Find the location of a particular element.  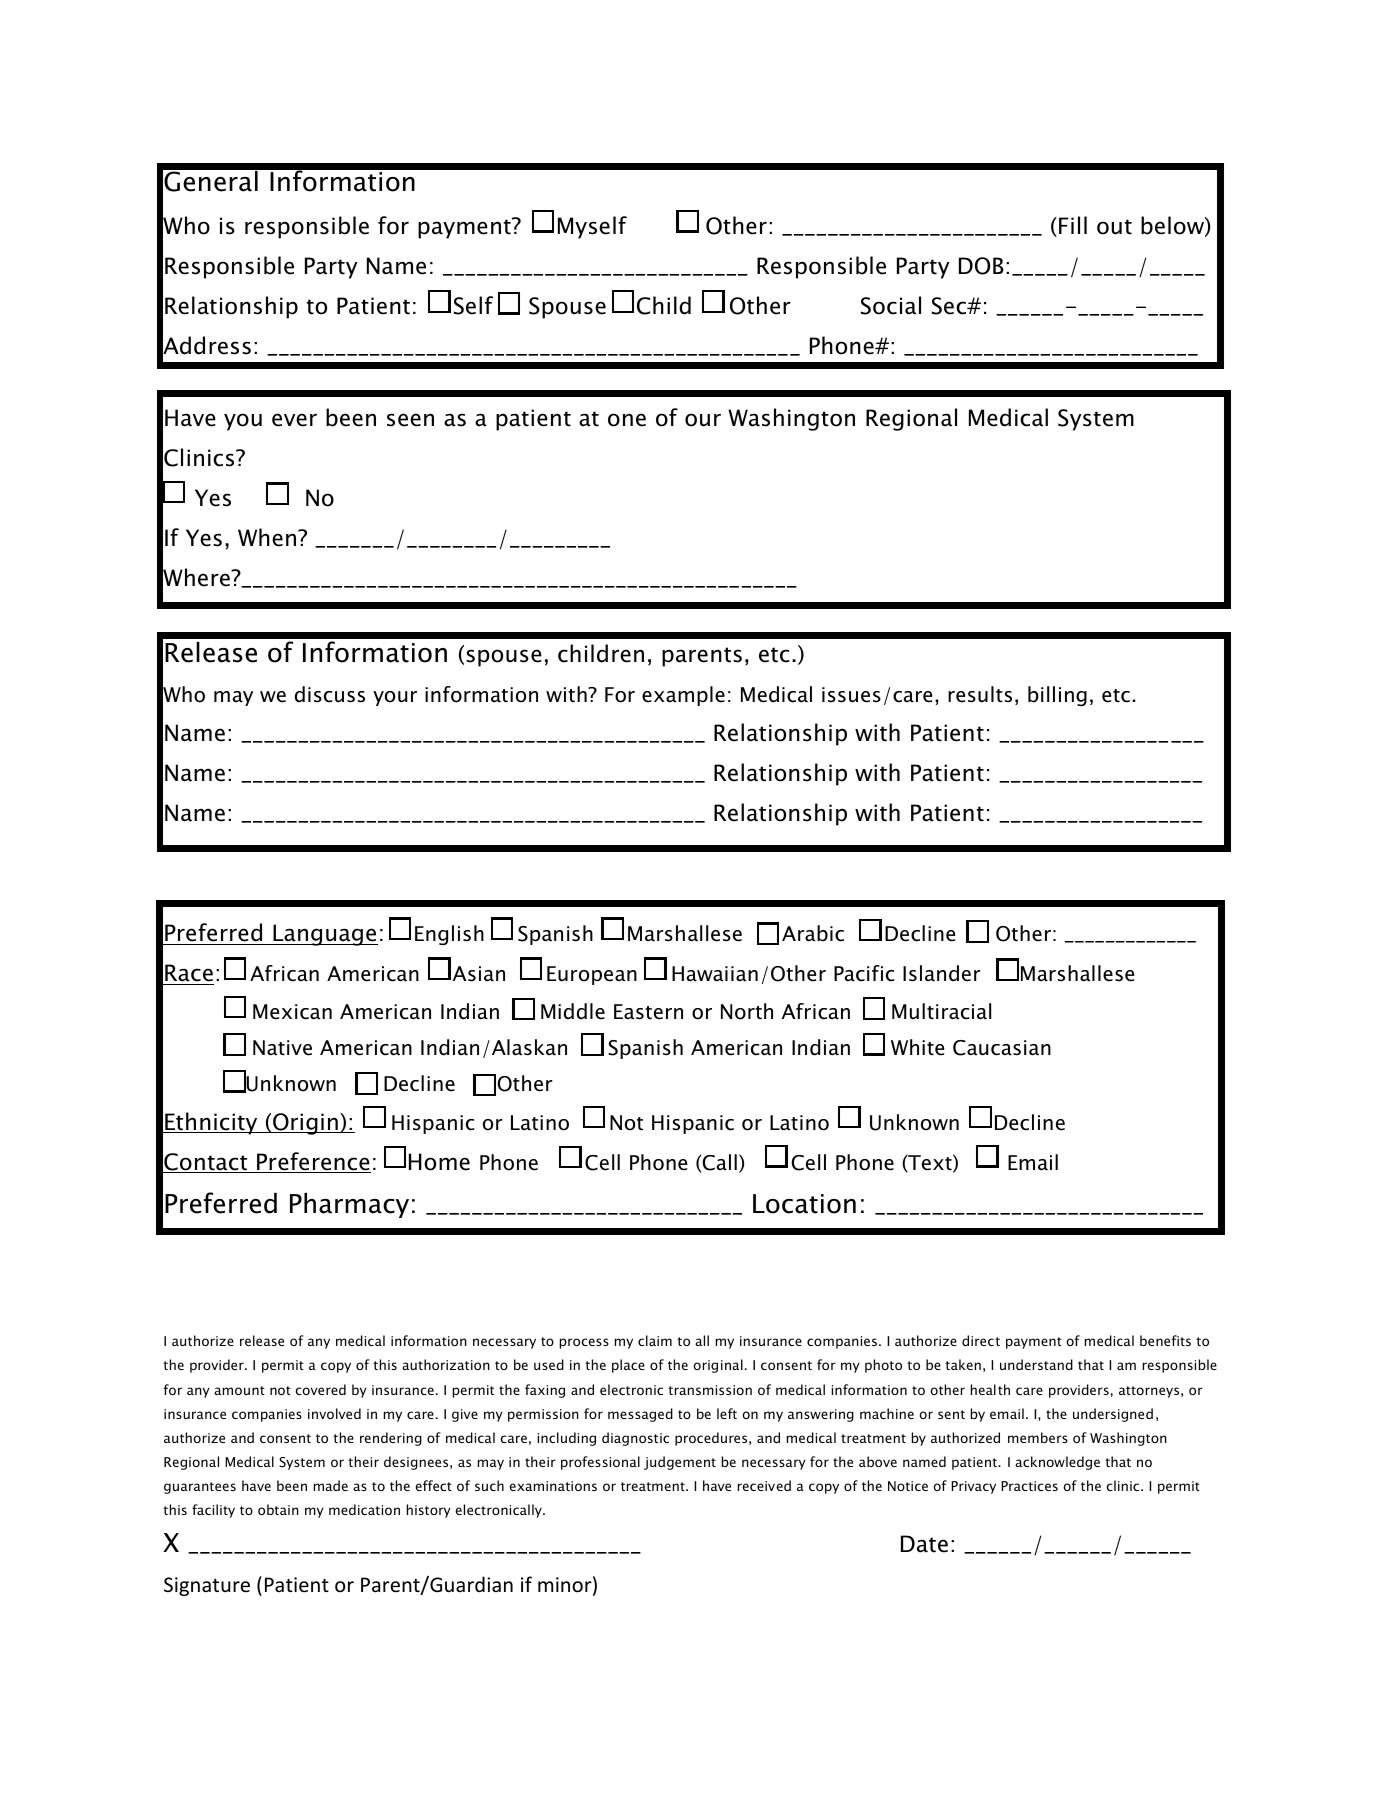

judgement is located at coordinates (680, 1463).
